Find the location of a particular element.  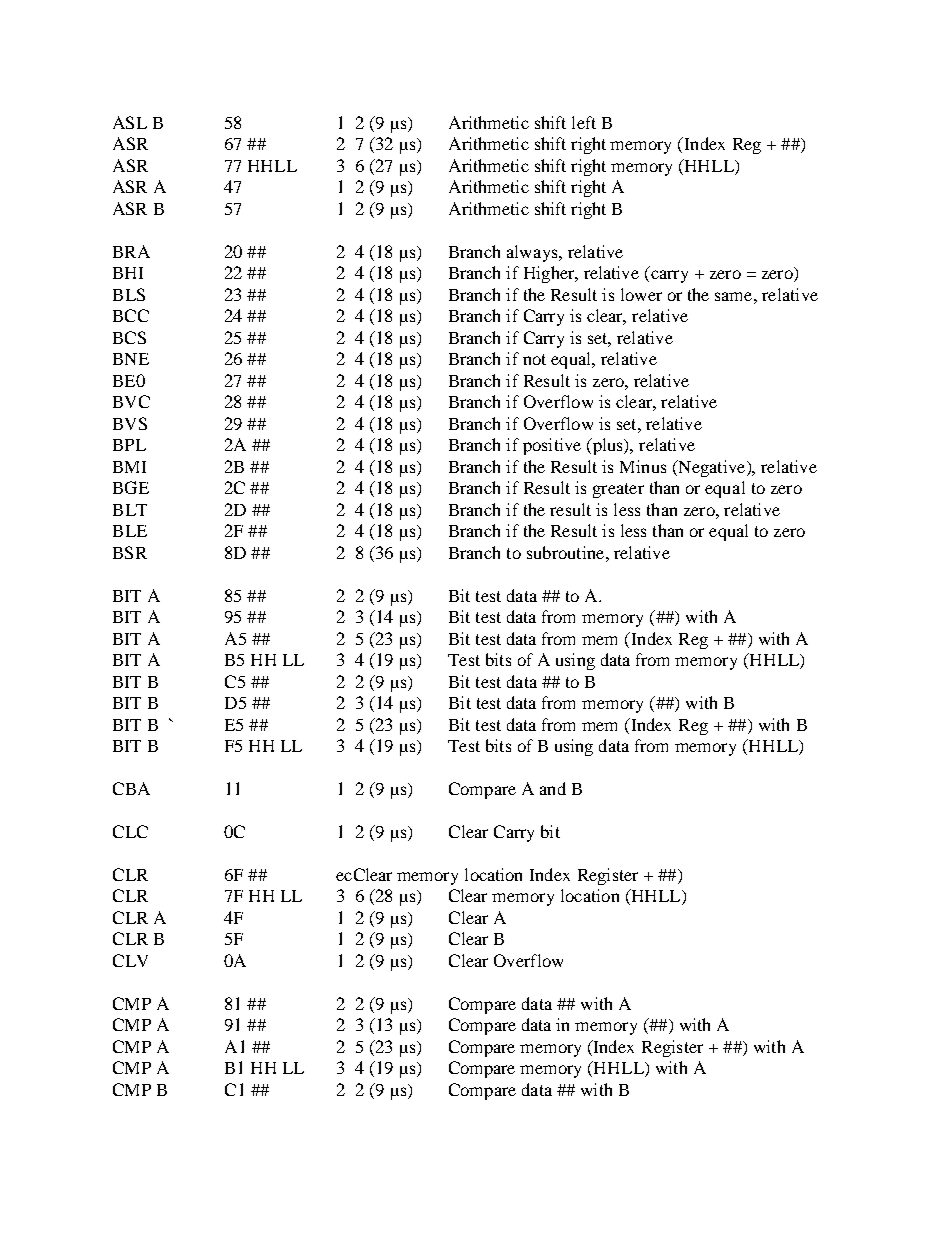

not is located at coordinates (534, 359).
